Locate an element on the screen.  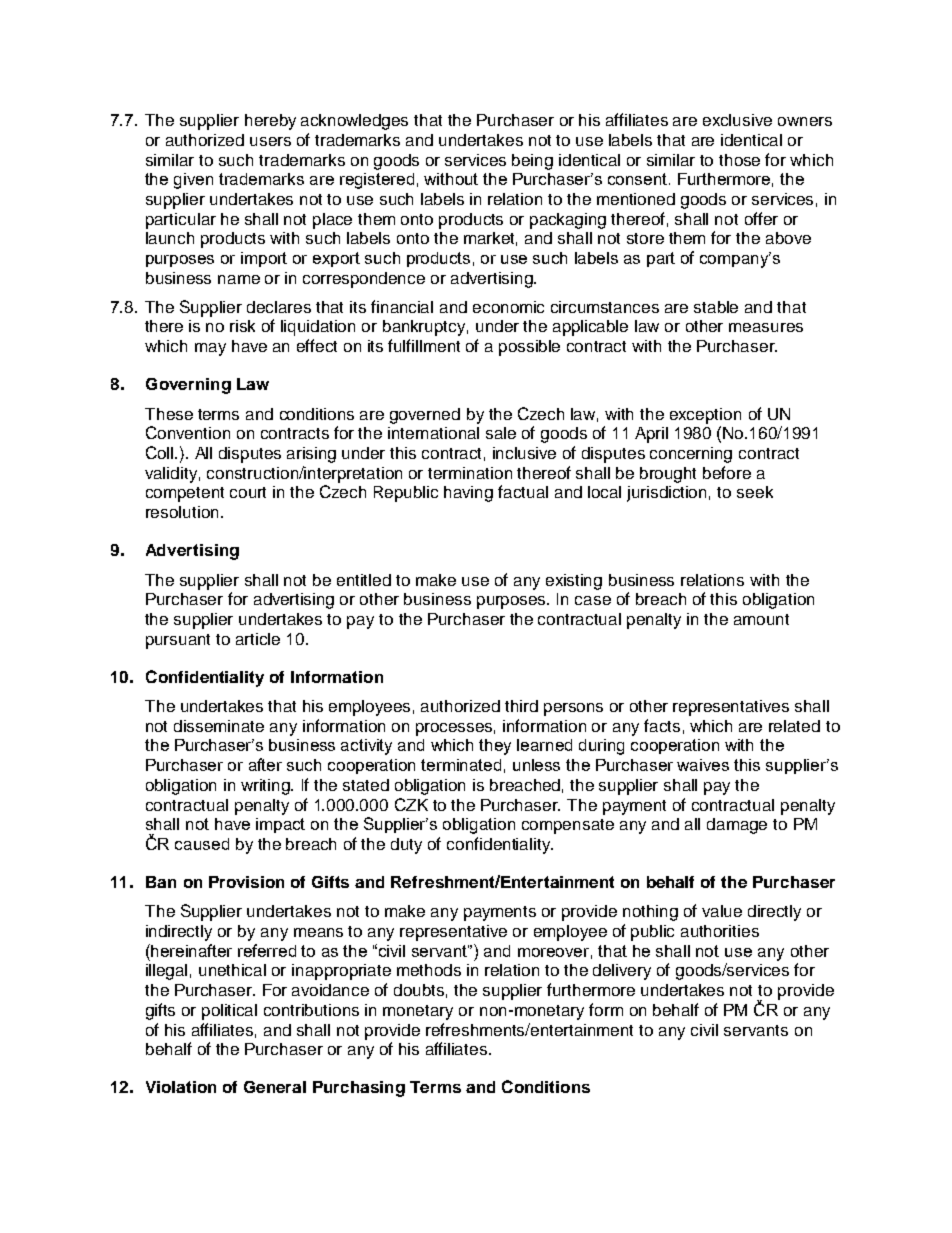
Purchasing is located at coordinates (359, 1089).
